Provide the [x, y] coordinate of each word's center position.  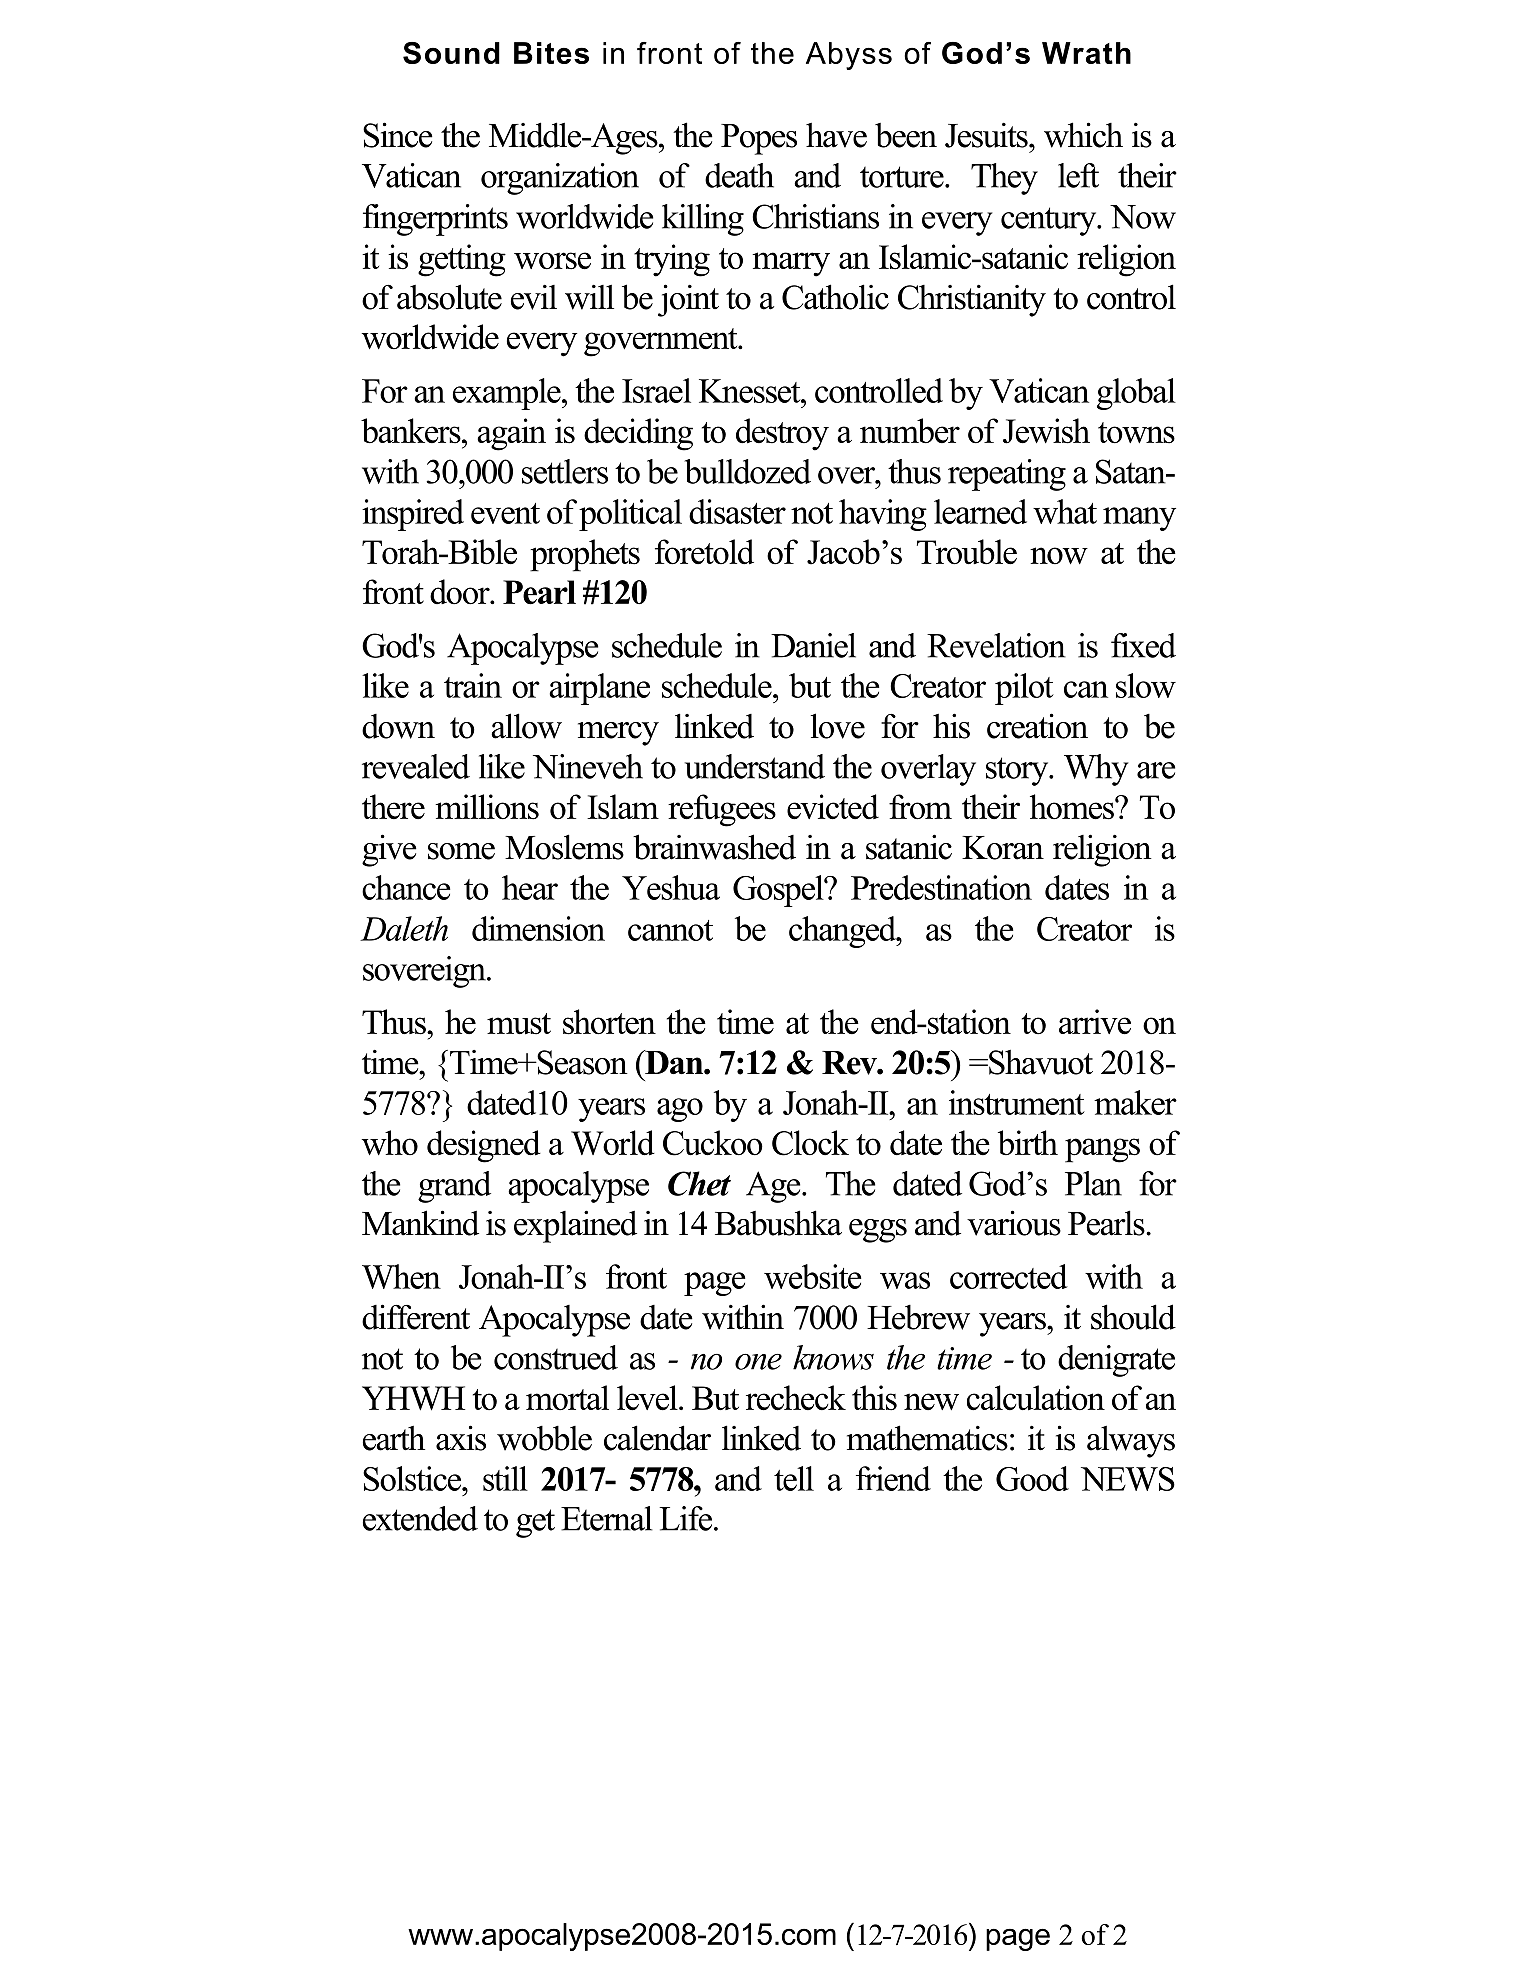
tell [794, 1478]
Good [1032, 1478]
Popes [759, 139]
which [1083, 135]
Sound [451, 53]
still [505, 1478]
